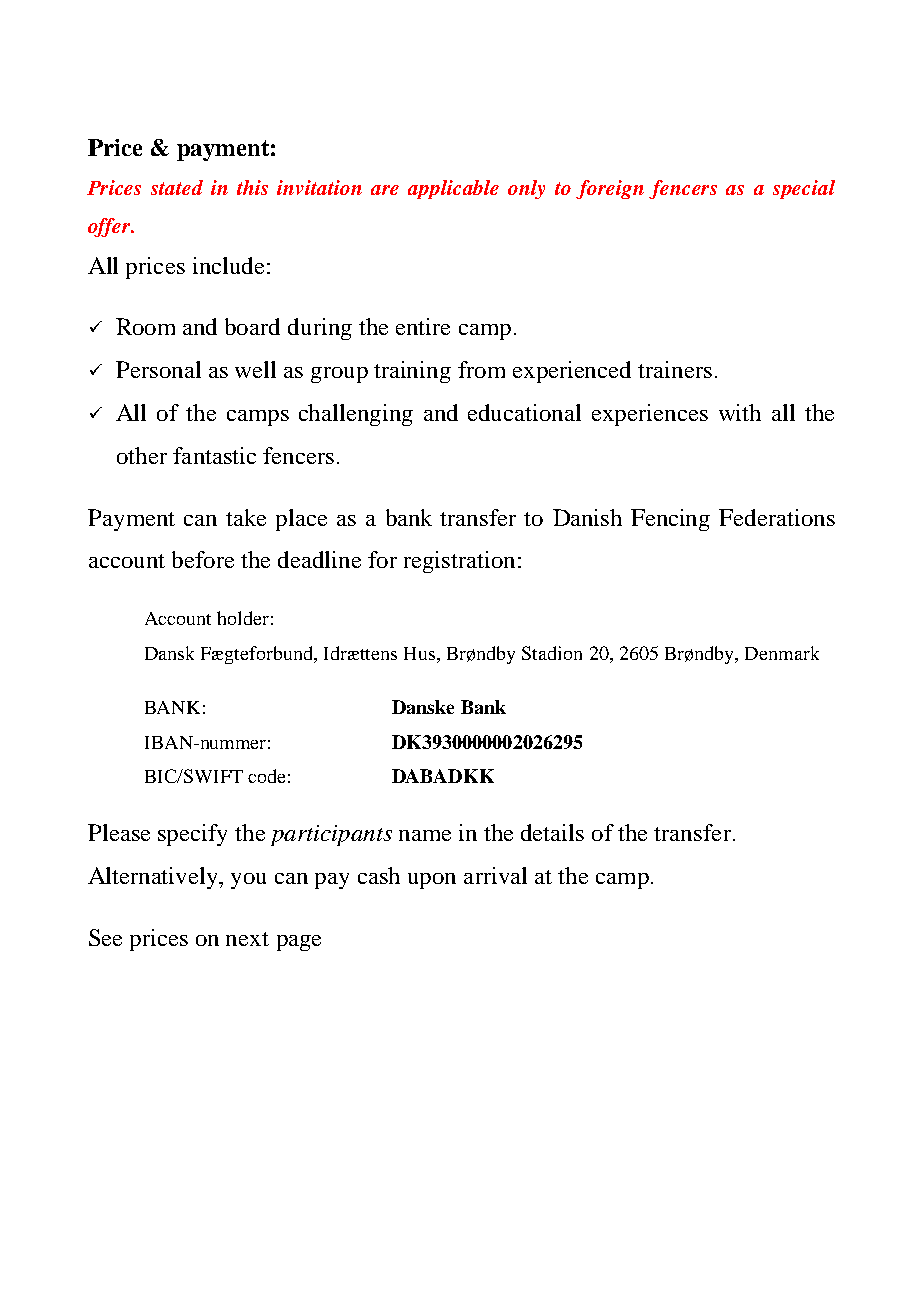 The image size is (924, 1308). Describe the element at coordinates (247, 939) in the screenshot. I see `next` at that location.
